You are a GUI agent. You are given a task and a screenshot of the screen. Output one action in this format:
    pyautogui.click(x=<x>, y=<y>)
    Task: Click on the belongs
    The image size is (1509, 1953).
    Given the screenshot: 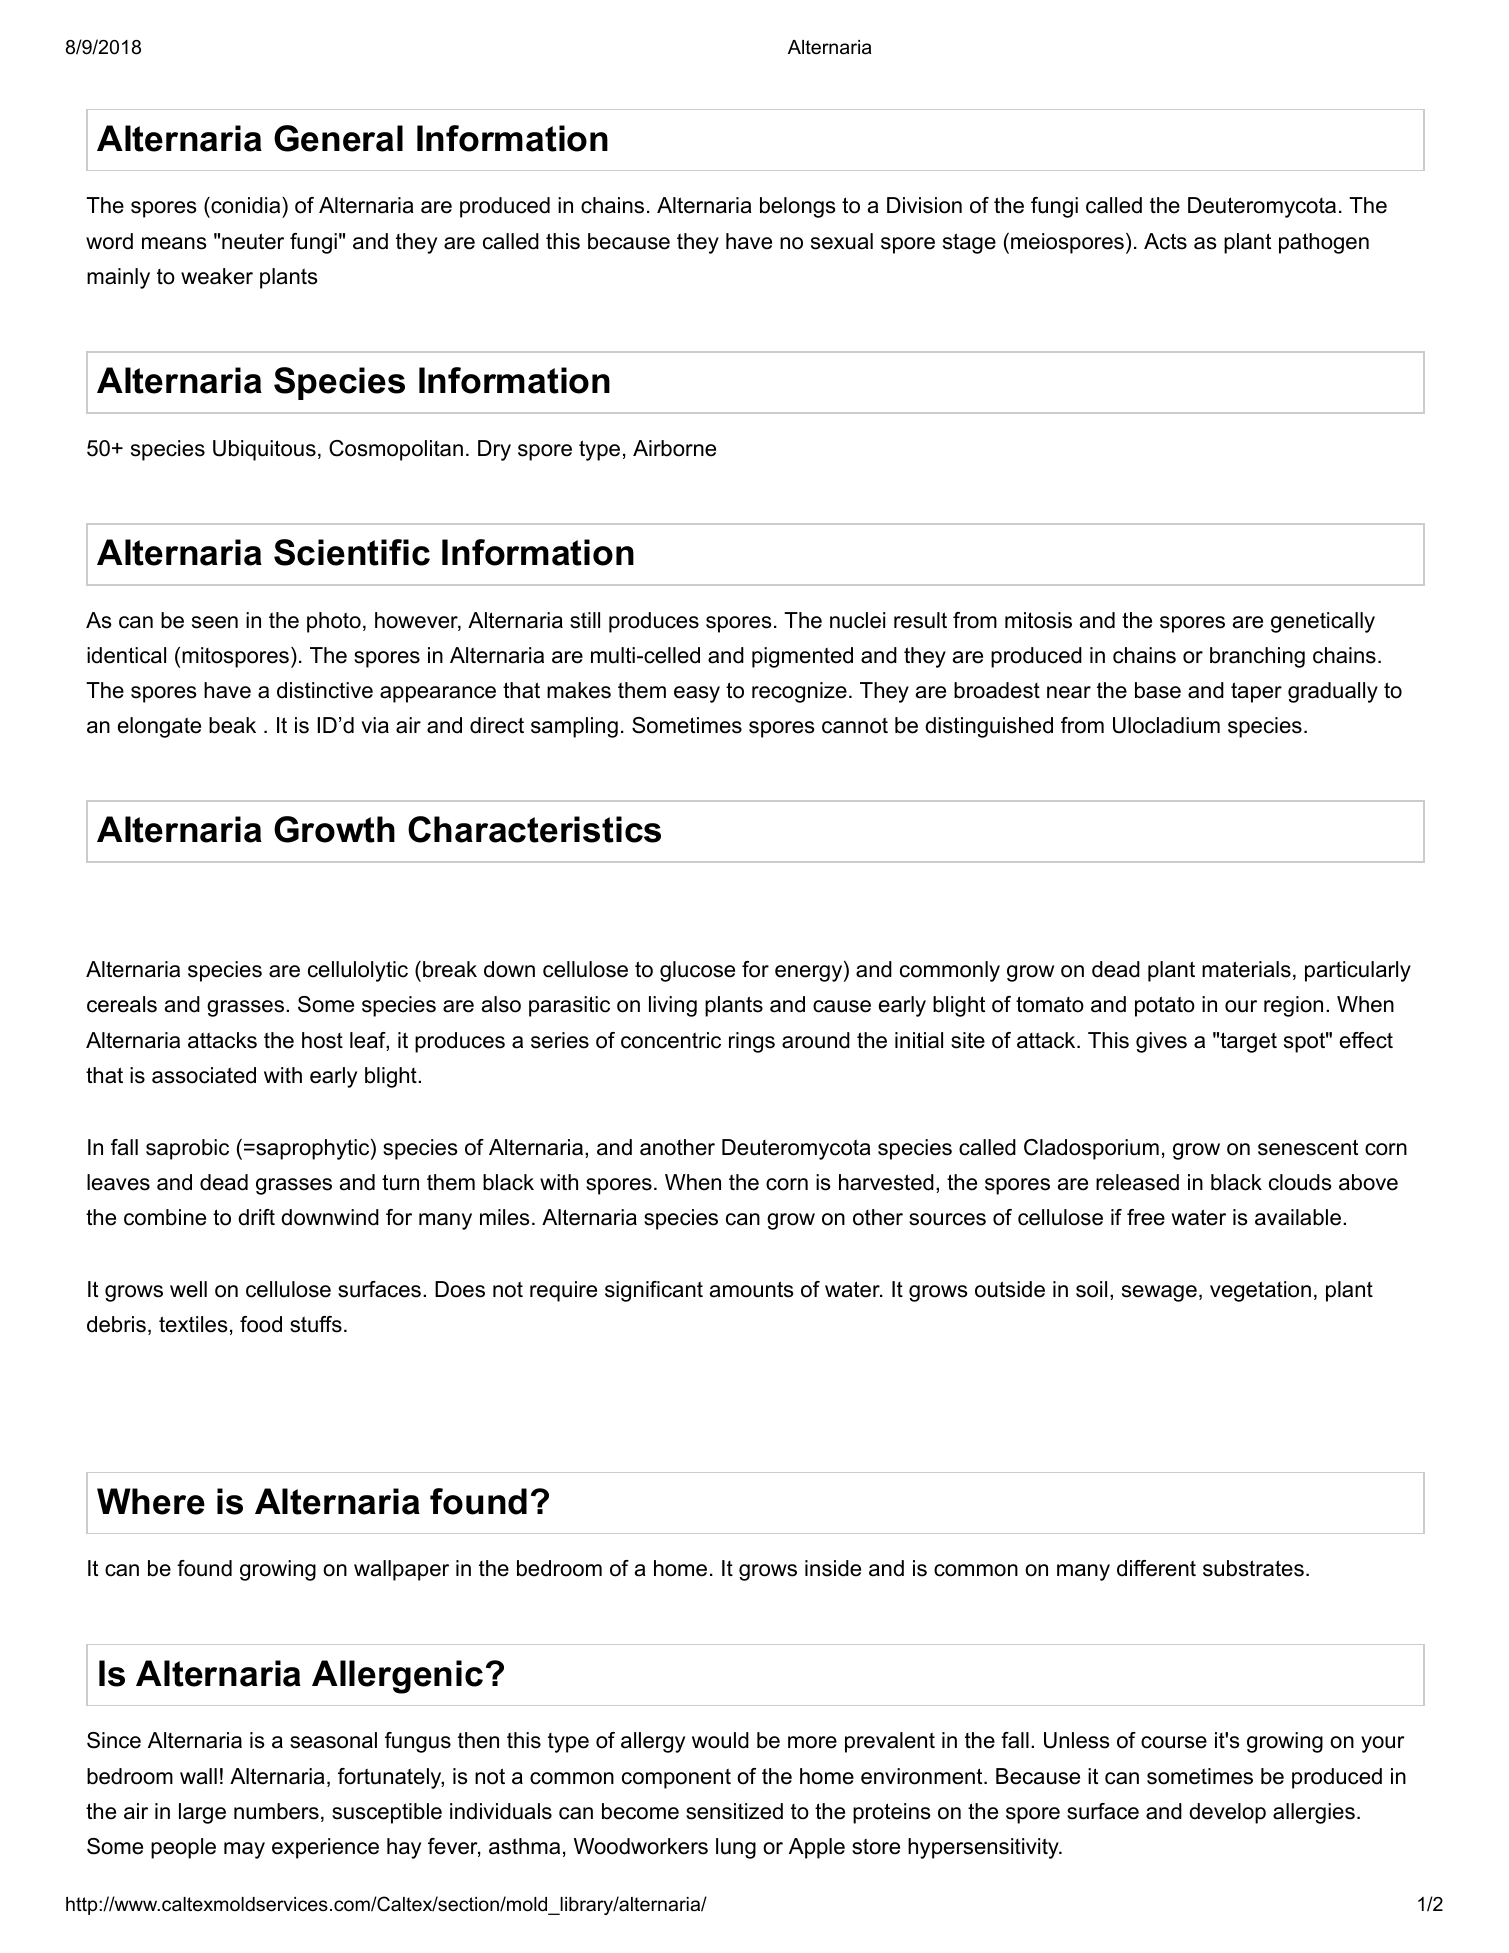 What is the action you would take?
    pyautogui.click(x=798, y=207)
